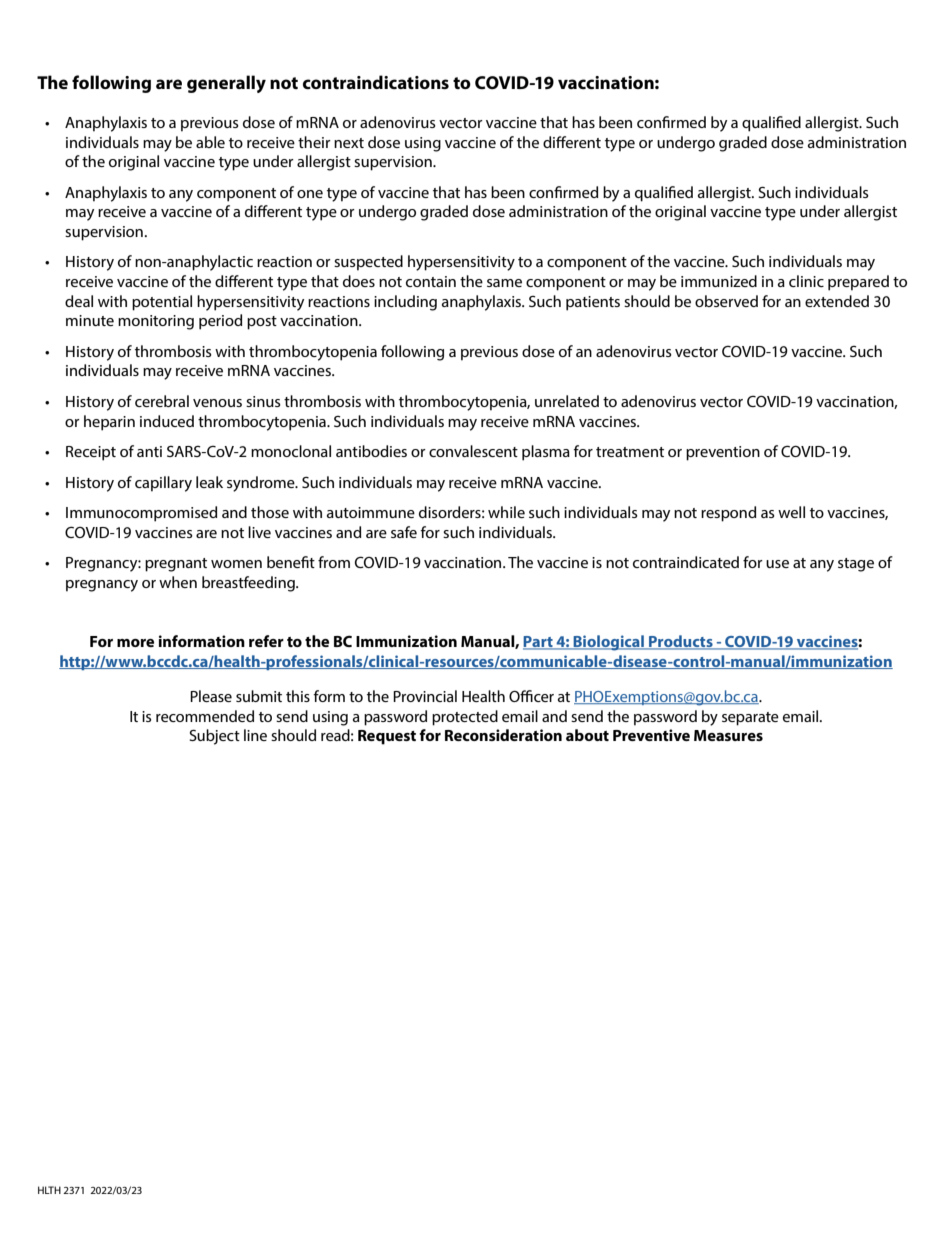 The height and width of the screenshot is (1233, 952). What do you see at coordinates (376, 82) in the screenshot?
I see `contraindications` at bounding box center [376, 82].
